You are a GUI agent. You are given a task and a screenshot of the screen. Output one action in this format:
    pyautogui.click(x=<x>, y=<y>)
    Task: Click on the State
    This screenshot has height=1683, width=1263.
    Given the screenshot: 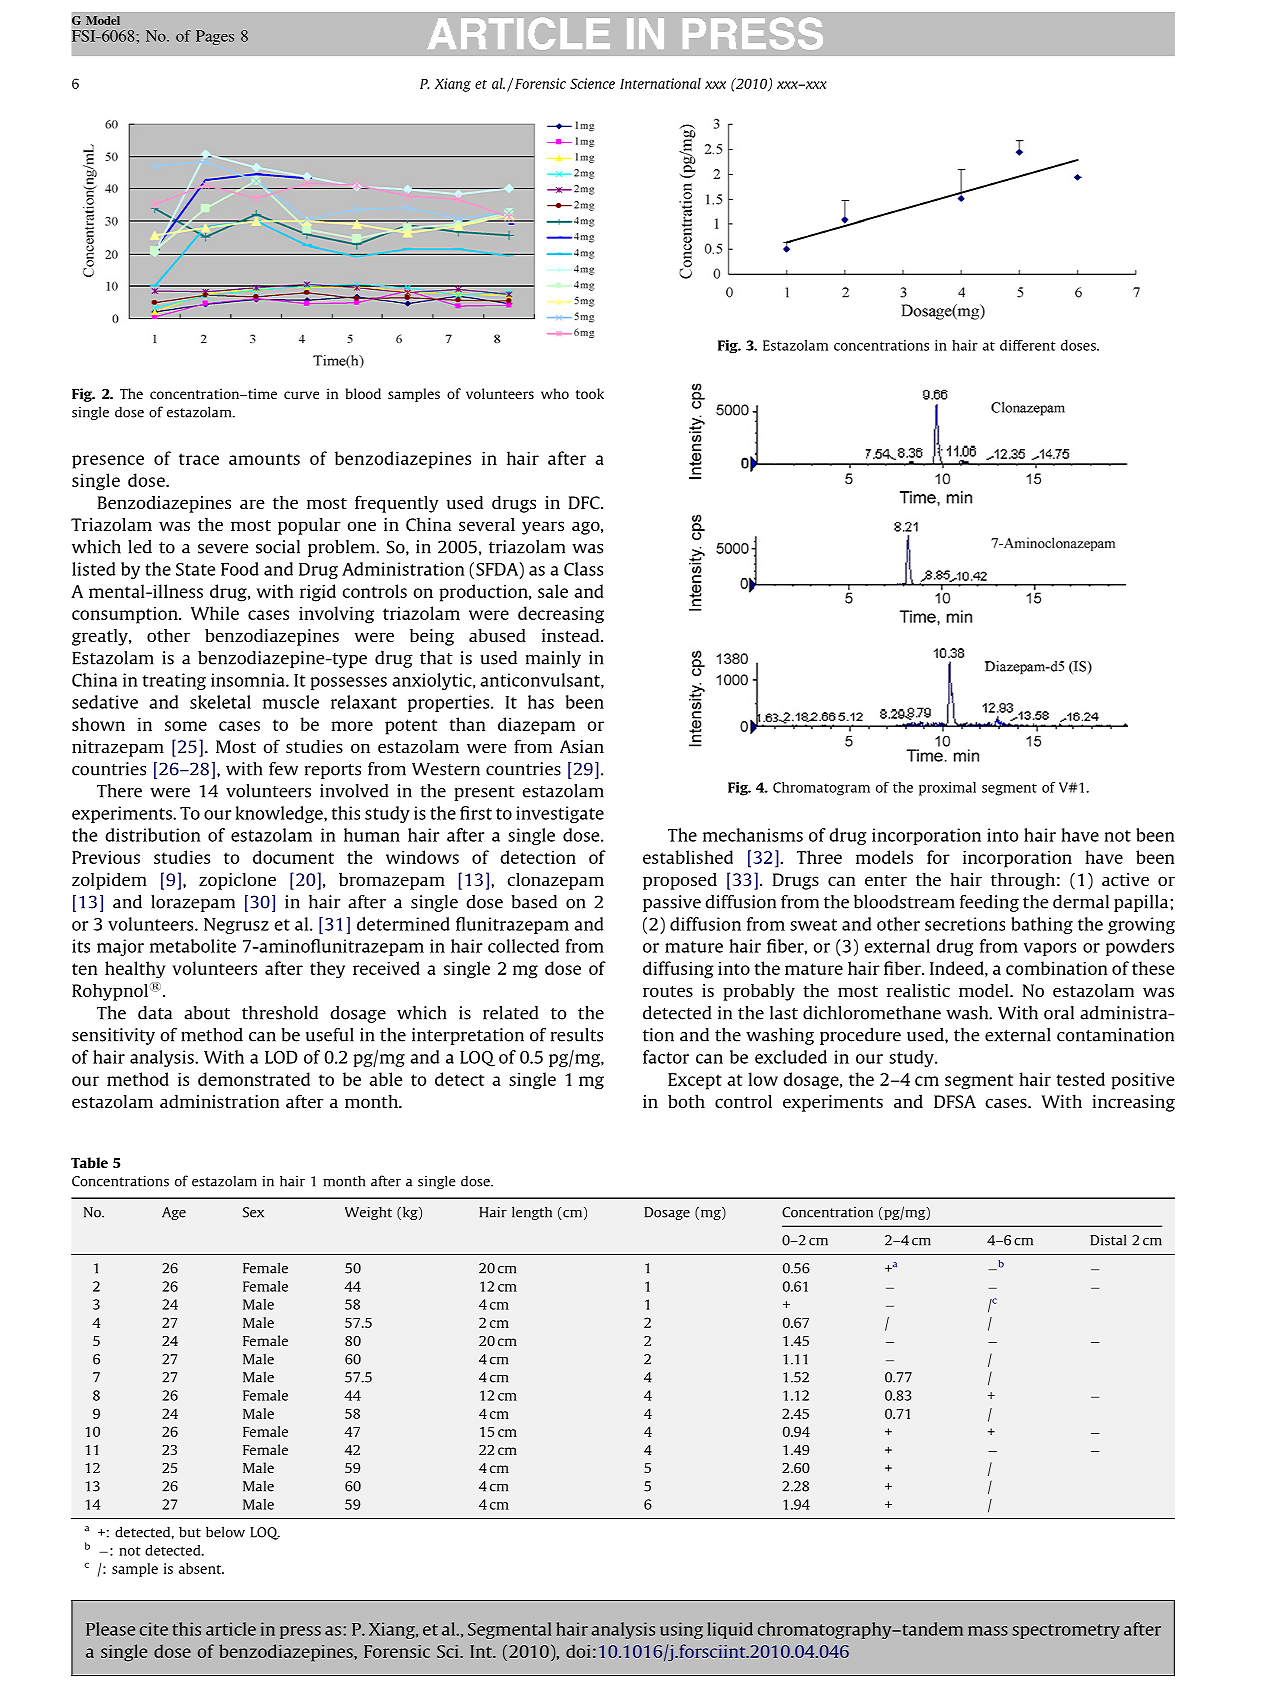 What is the action you would take?
    pyautogui.click(x=195, y=569)
